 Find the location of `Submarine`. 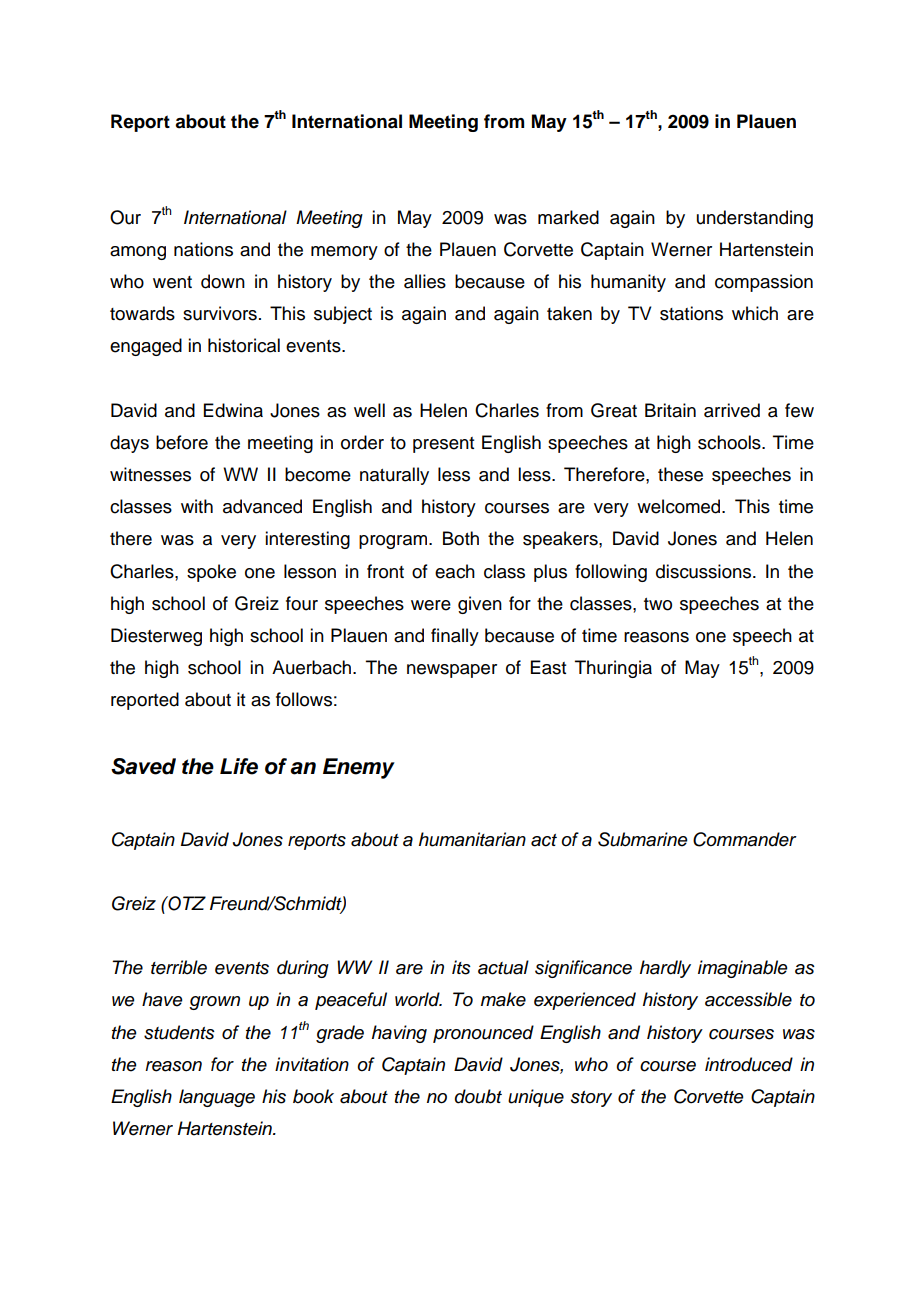

Submarine is located at coordinates (643, 839).
